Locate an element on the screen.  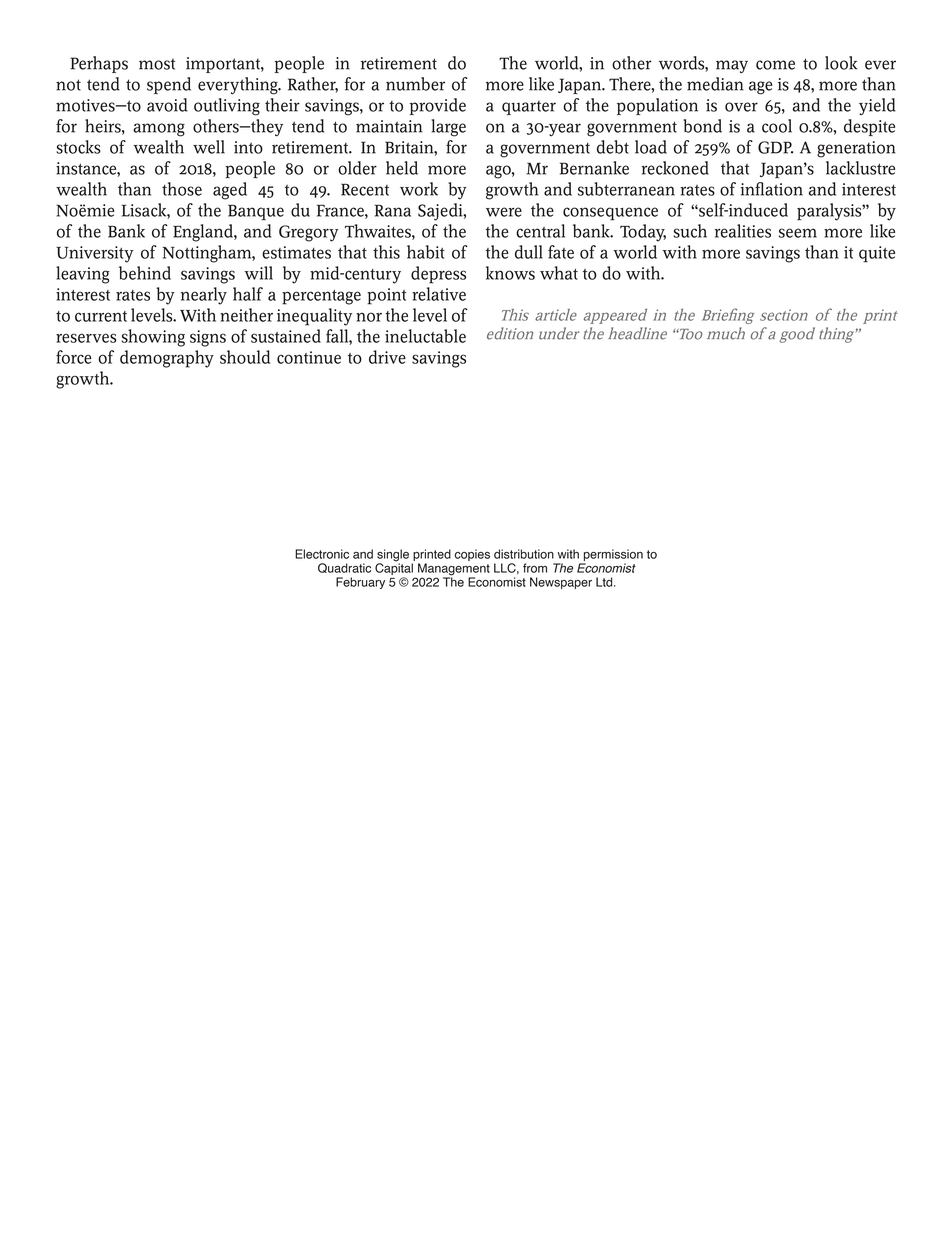
showing is located at coordinates (153, 338).
